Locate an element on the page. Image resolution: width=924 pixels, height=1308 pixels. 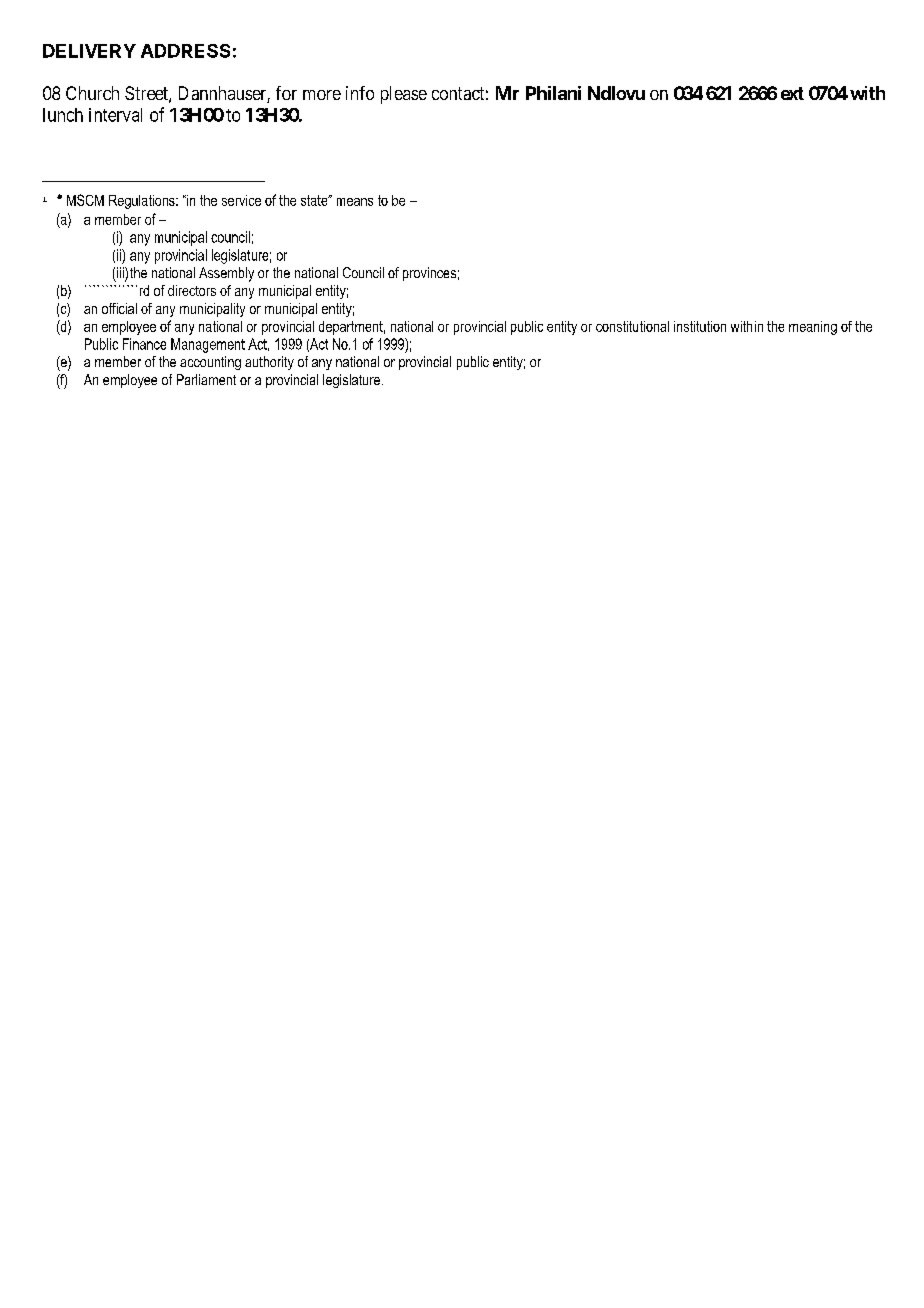
institution is located at coordinates (700, 326).
